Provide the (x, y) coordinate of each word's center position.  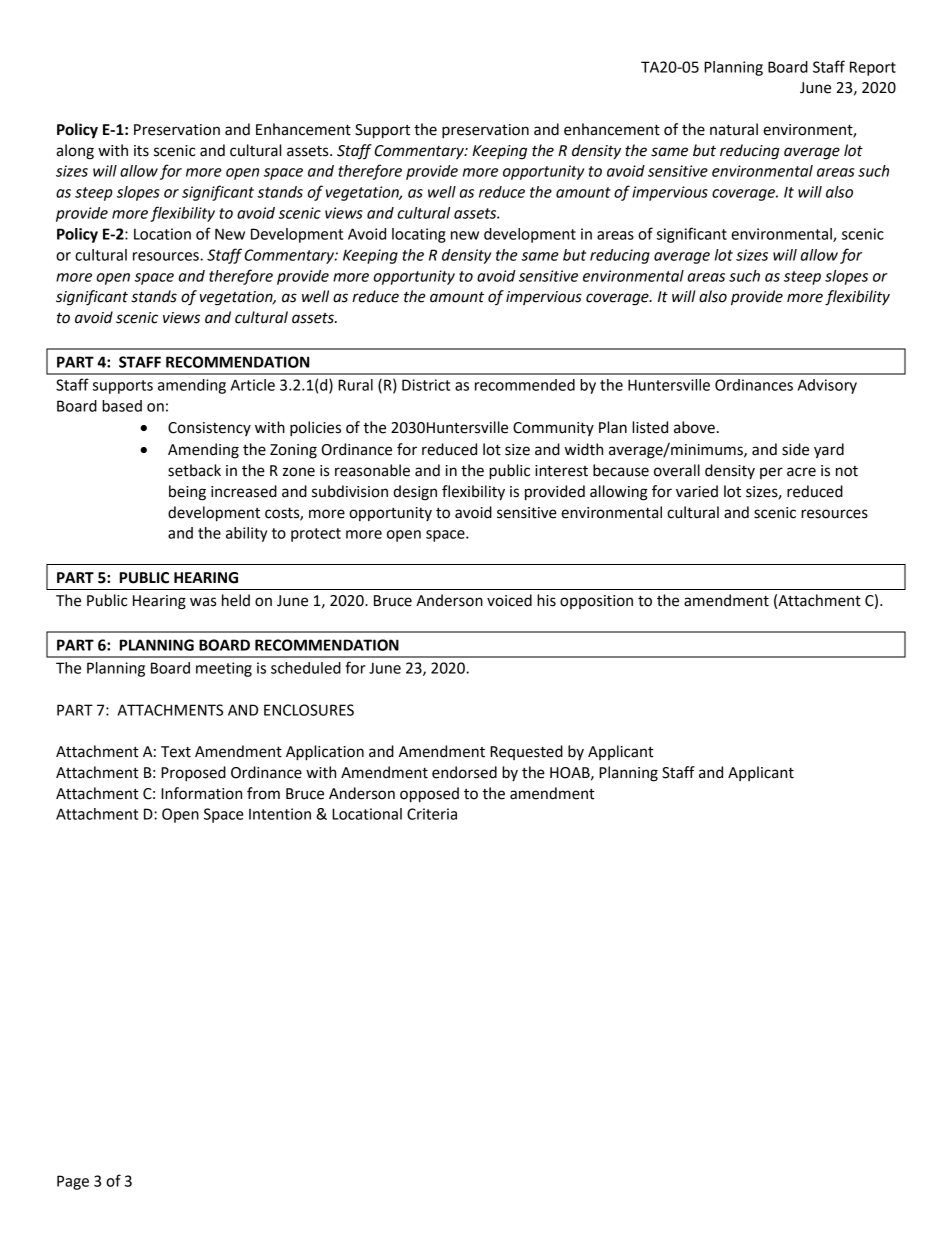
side (795, 449)
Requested (526, 752)
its (141, 151)
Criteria (432, 814)
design (415, 493)
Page (73, 1182)
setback (194, 470)
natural (734, 129)
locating (419, 235)
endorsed (464, 772)
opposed (429, 795)
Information (201, 793)
